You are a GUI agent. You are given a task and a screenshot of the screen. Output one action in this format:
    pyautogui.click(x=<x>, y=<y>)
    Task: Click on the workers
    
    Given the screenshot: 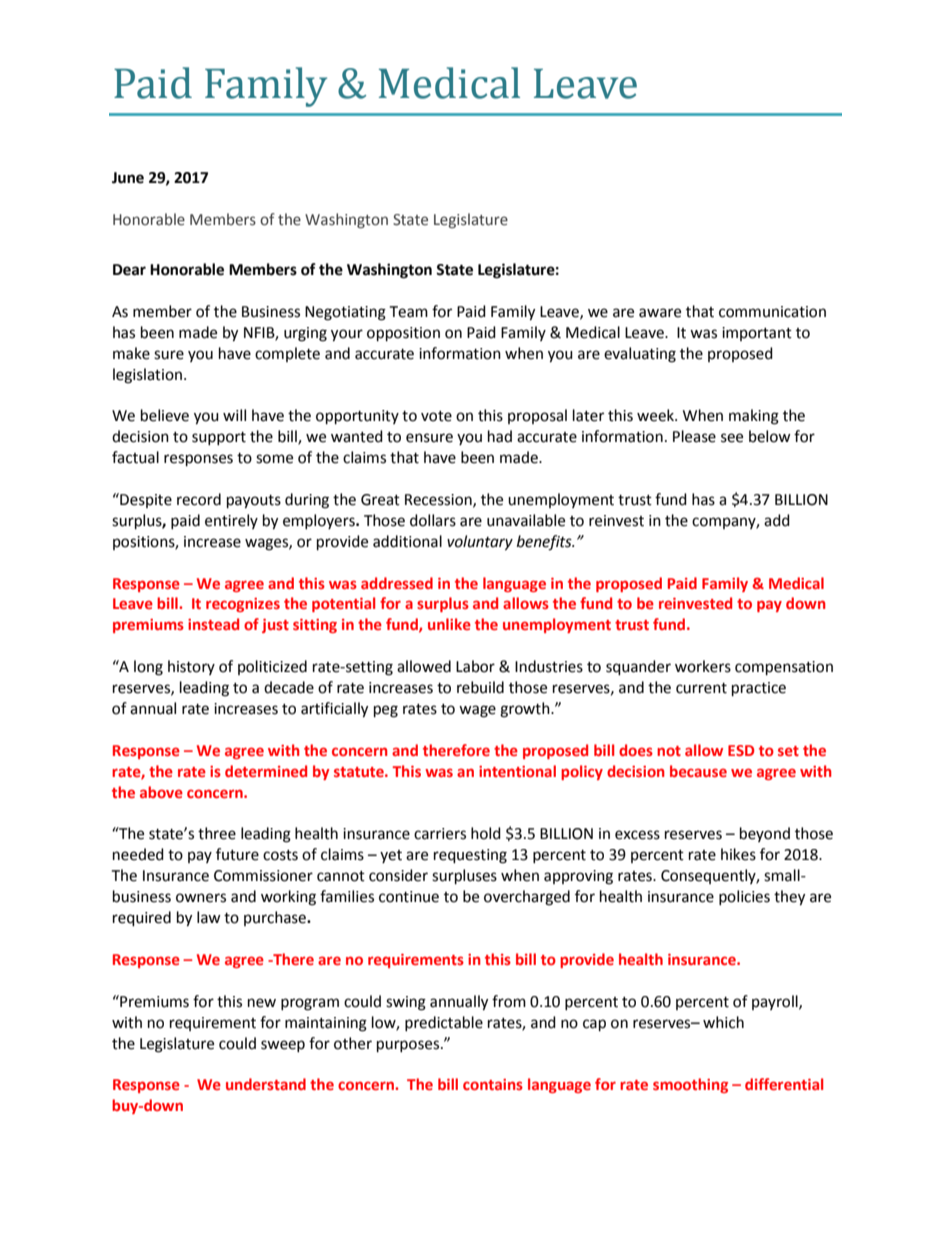 What is the action you would take?
    pyautogui.click(x=703, y=666)
